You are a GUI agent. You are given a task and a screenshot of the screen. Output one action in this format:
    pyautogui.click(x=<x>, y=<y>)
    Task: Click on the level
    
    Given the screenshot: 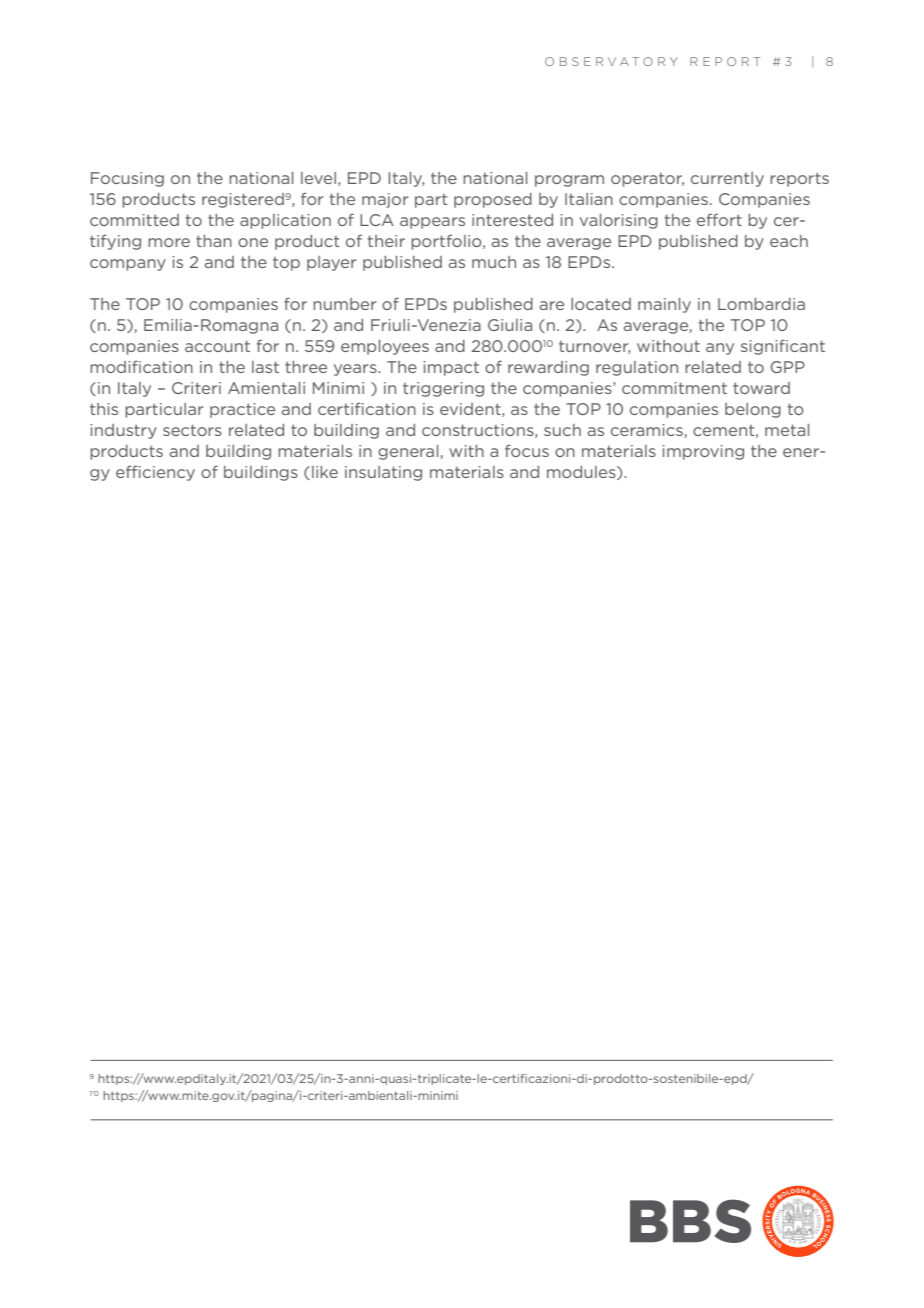 What is the action you would take?
    pyautogui.click(x=318, y=178)
